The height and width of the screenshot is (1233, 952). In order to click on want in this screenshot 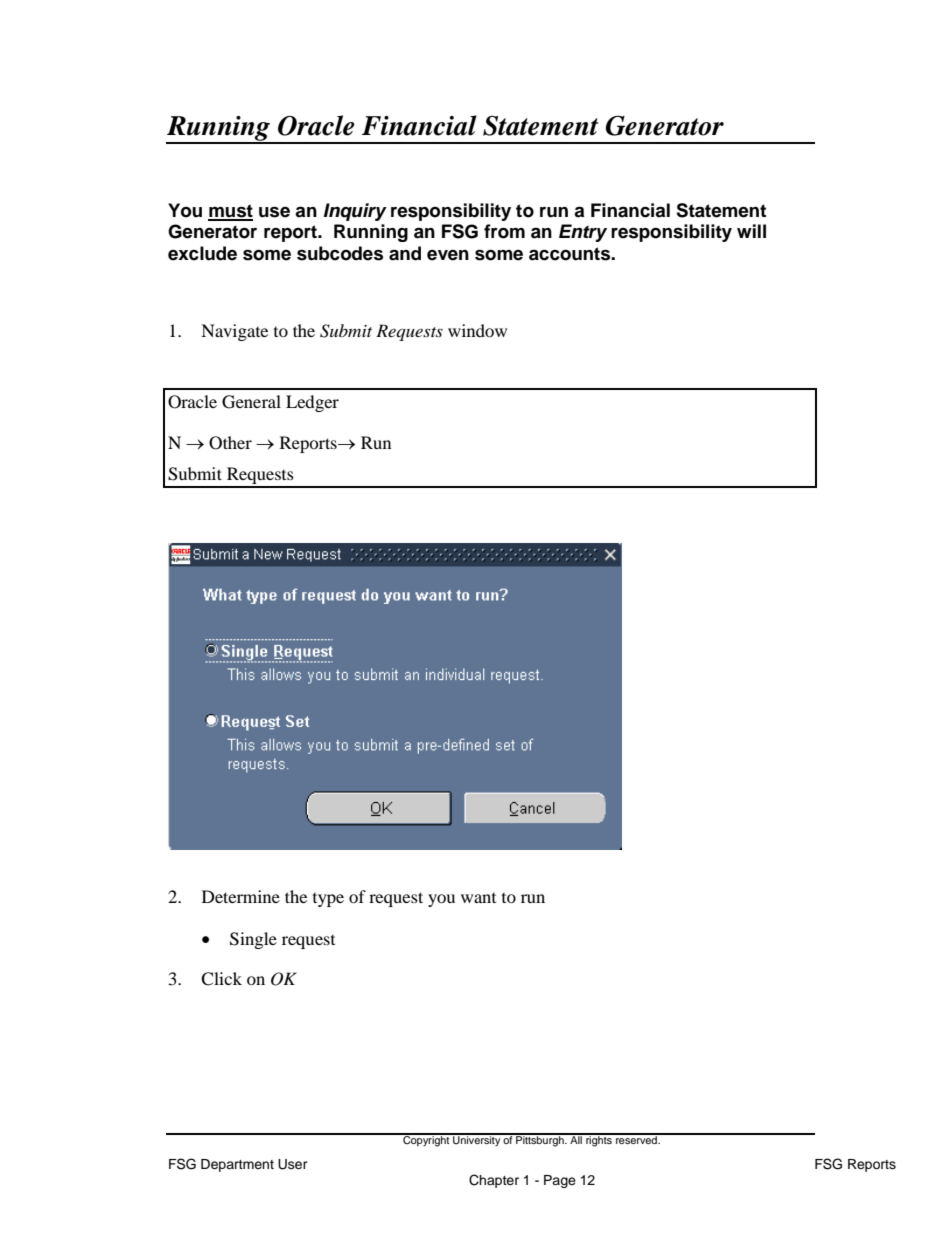, I will do `click(478, 898)`.
